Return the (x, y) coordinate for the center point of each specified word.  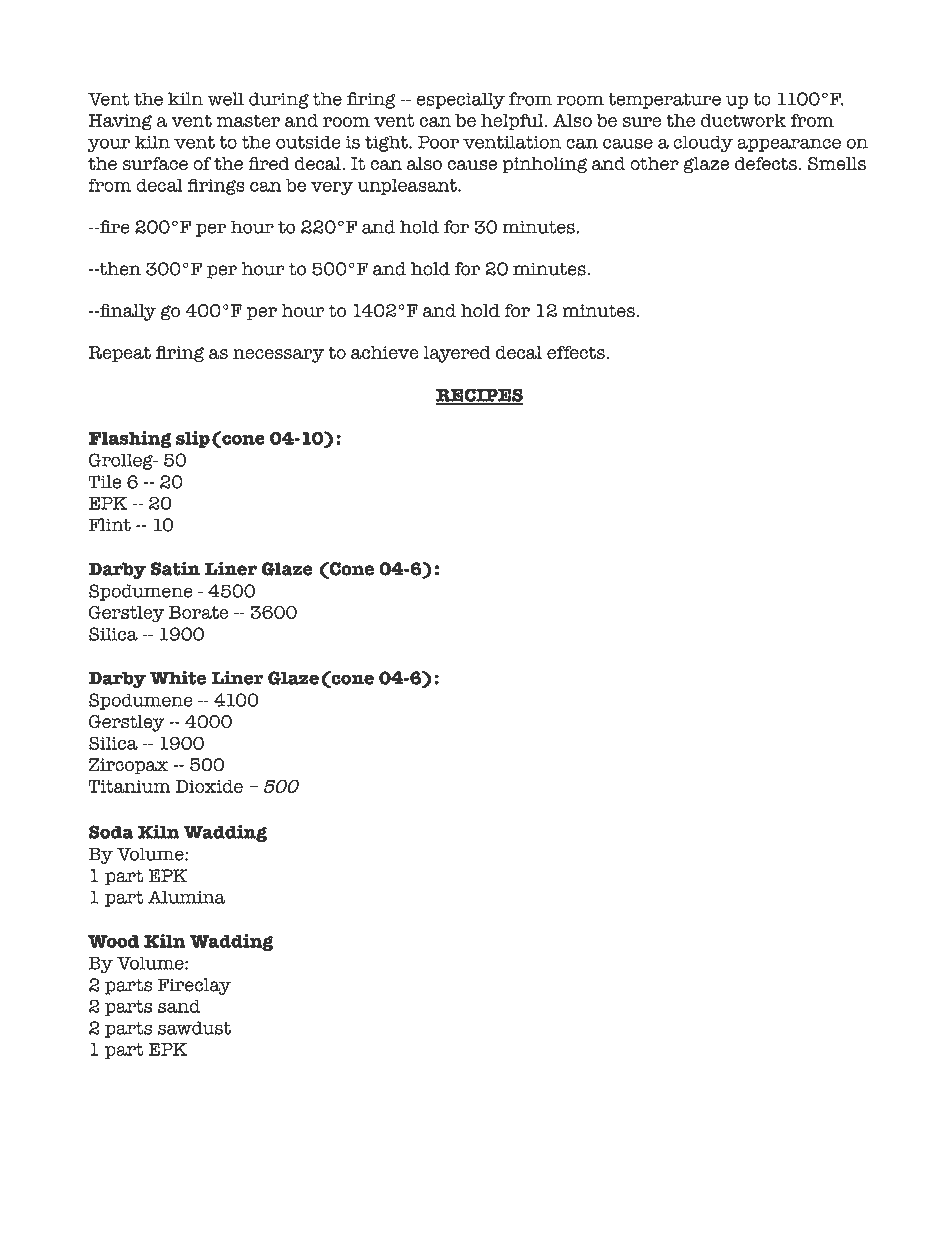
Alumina (186, 897)
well (225, 99)
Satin (175, 568)
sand (179, 1006)
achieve (385, 352)
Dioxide (209, 786)
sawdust (194, 1028)
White (178, 678)
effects (576, 352)
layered (457, 354)
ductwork (743, 120)
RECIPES (480, 396)
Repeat (119, 354)
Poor (438, 142)
